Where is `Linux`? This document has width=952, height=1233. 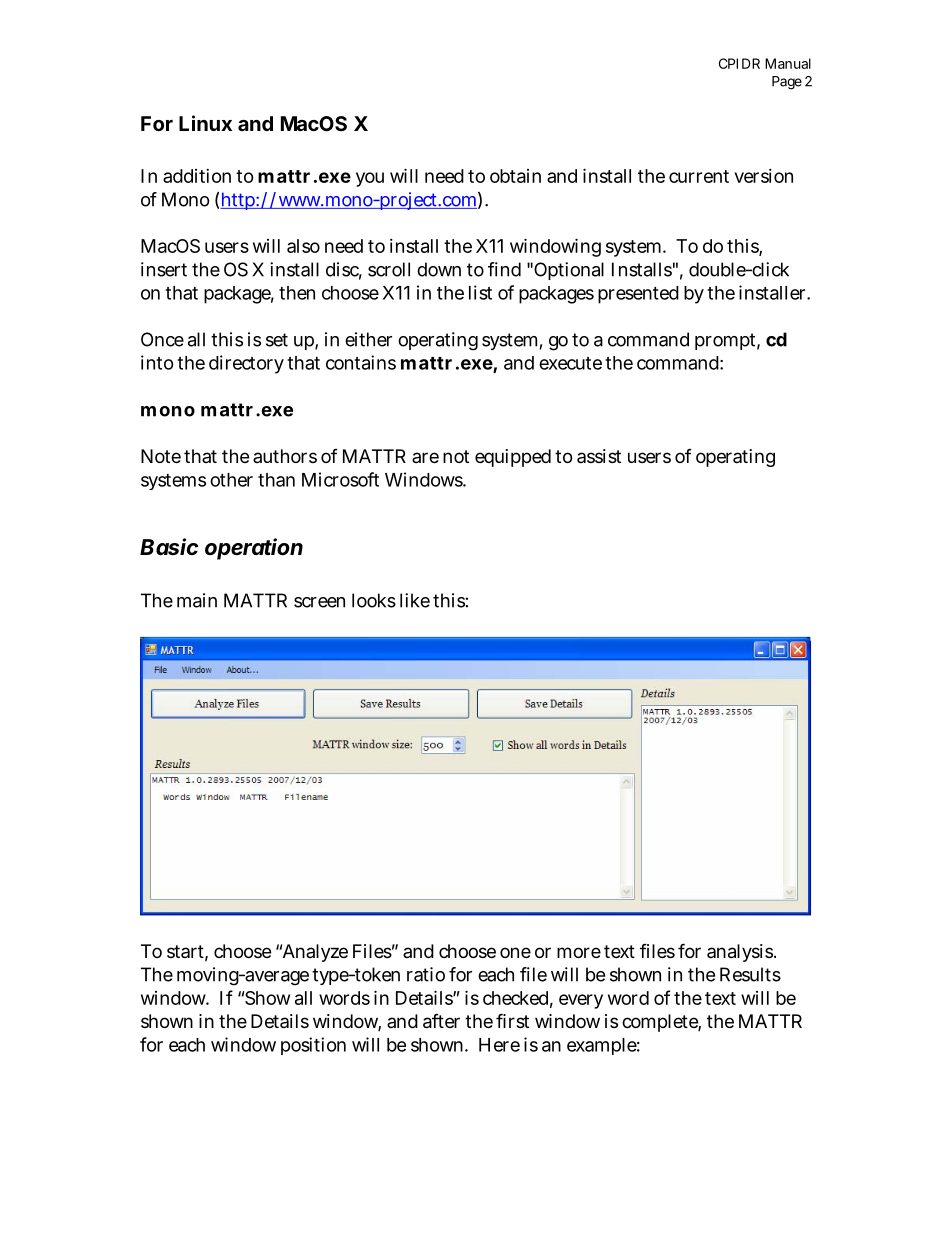
Linux is located at coordinates (205, 123).
